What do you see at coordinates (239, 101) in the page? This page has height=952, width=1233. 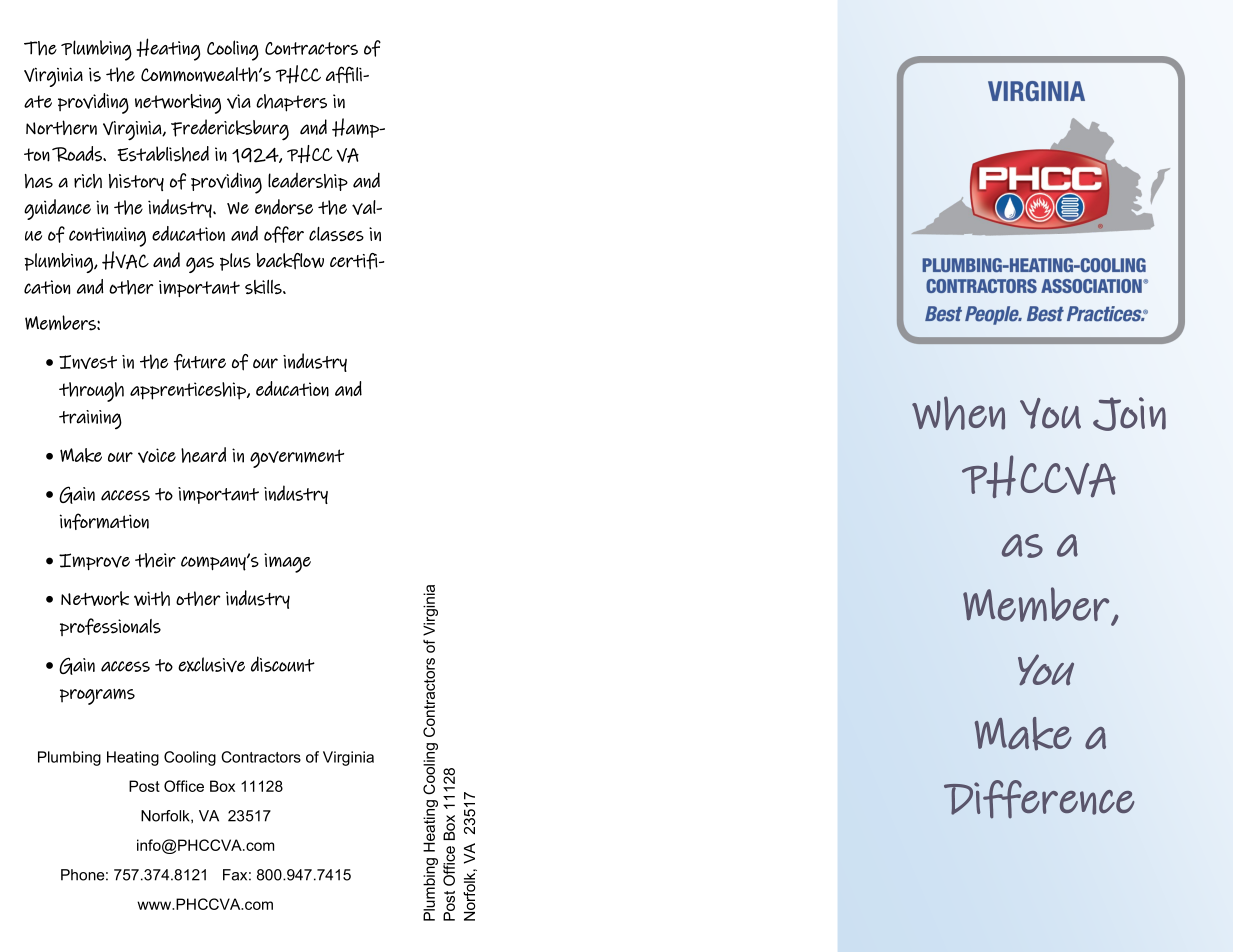 I see `via` at bounding box center [239, 101].
